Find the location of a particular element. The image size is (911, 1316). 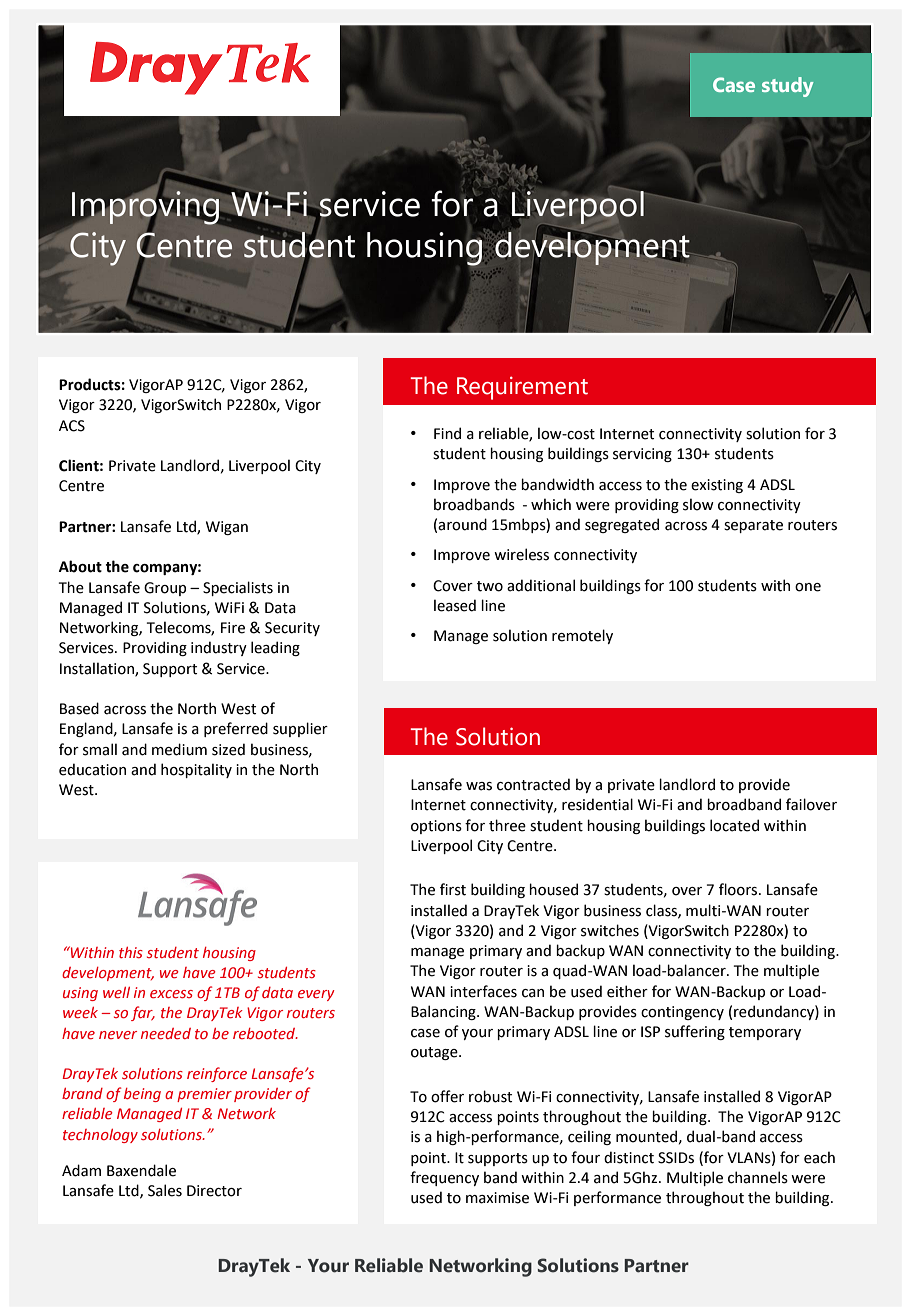

Sales is located at coordinates (165, 1190).
